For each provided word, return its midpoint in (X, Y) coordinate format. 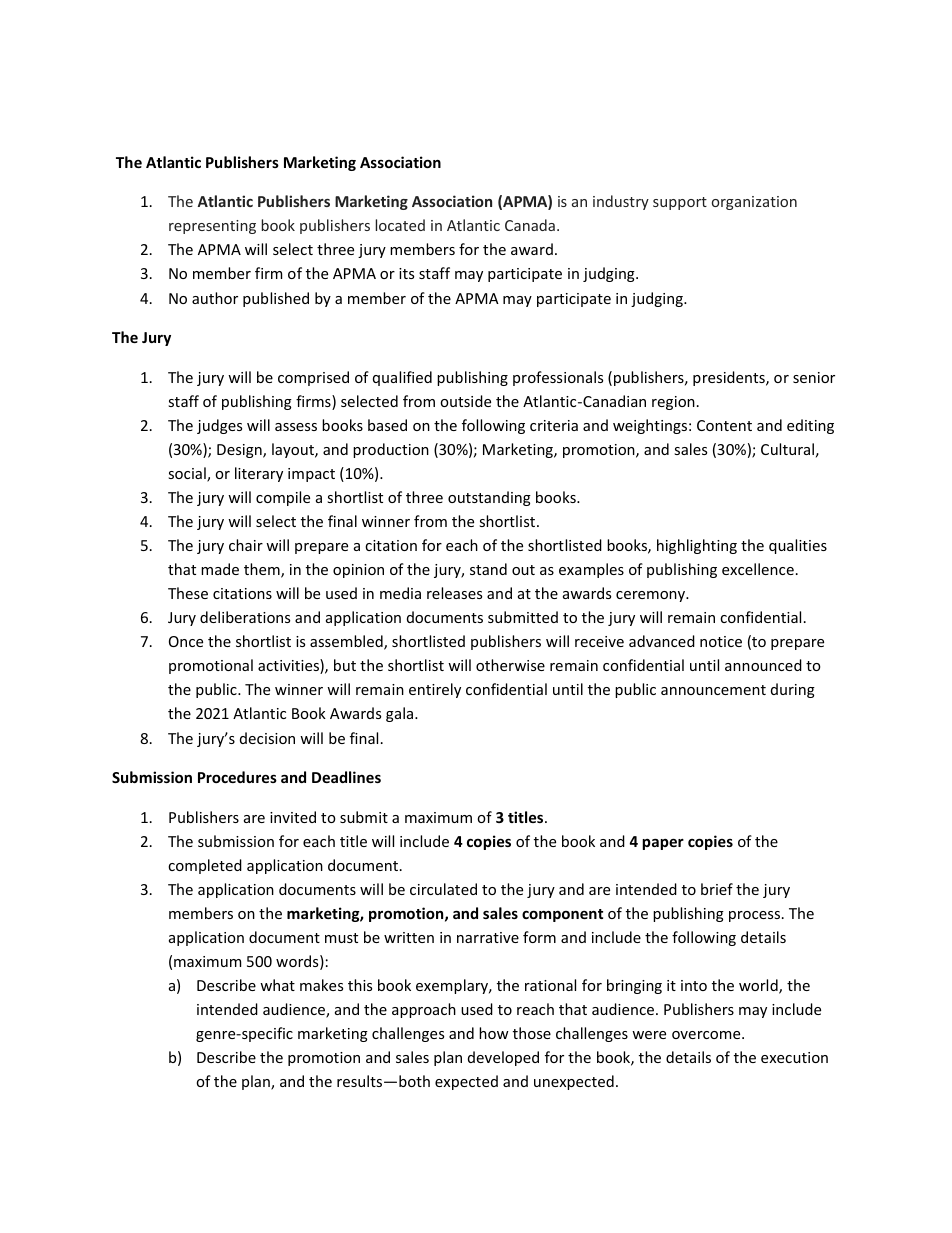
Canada (530, 225)
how (494, 1033)
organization (754, 203)
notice (721, 641)
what (277, 985)
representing (212, 227)
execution (794, 1057)
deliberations (245, 617)
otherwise (510, 665)
